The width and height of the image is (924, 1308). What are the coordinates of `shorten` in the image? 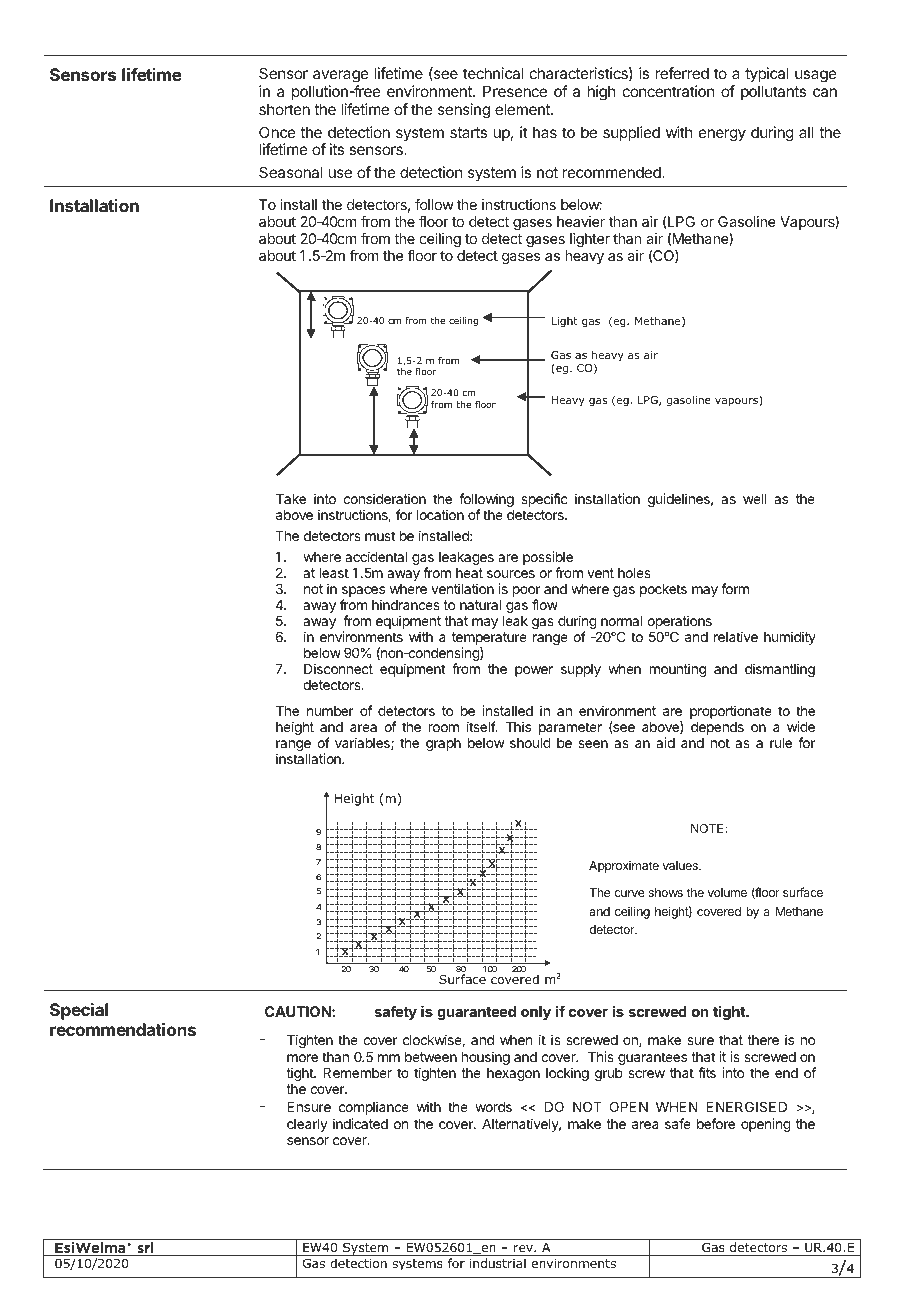 It's located at (284, 109).
